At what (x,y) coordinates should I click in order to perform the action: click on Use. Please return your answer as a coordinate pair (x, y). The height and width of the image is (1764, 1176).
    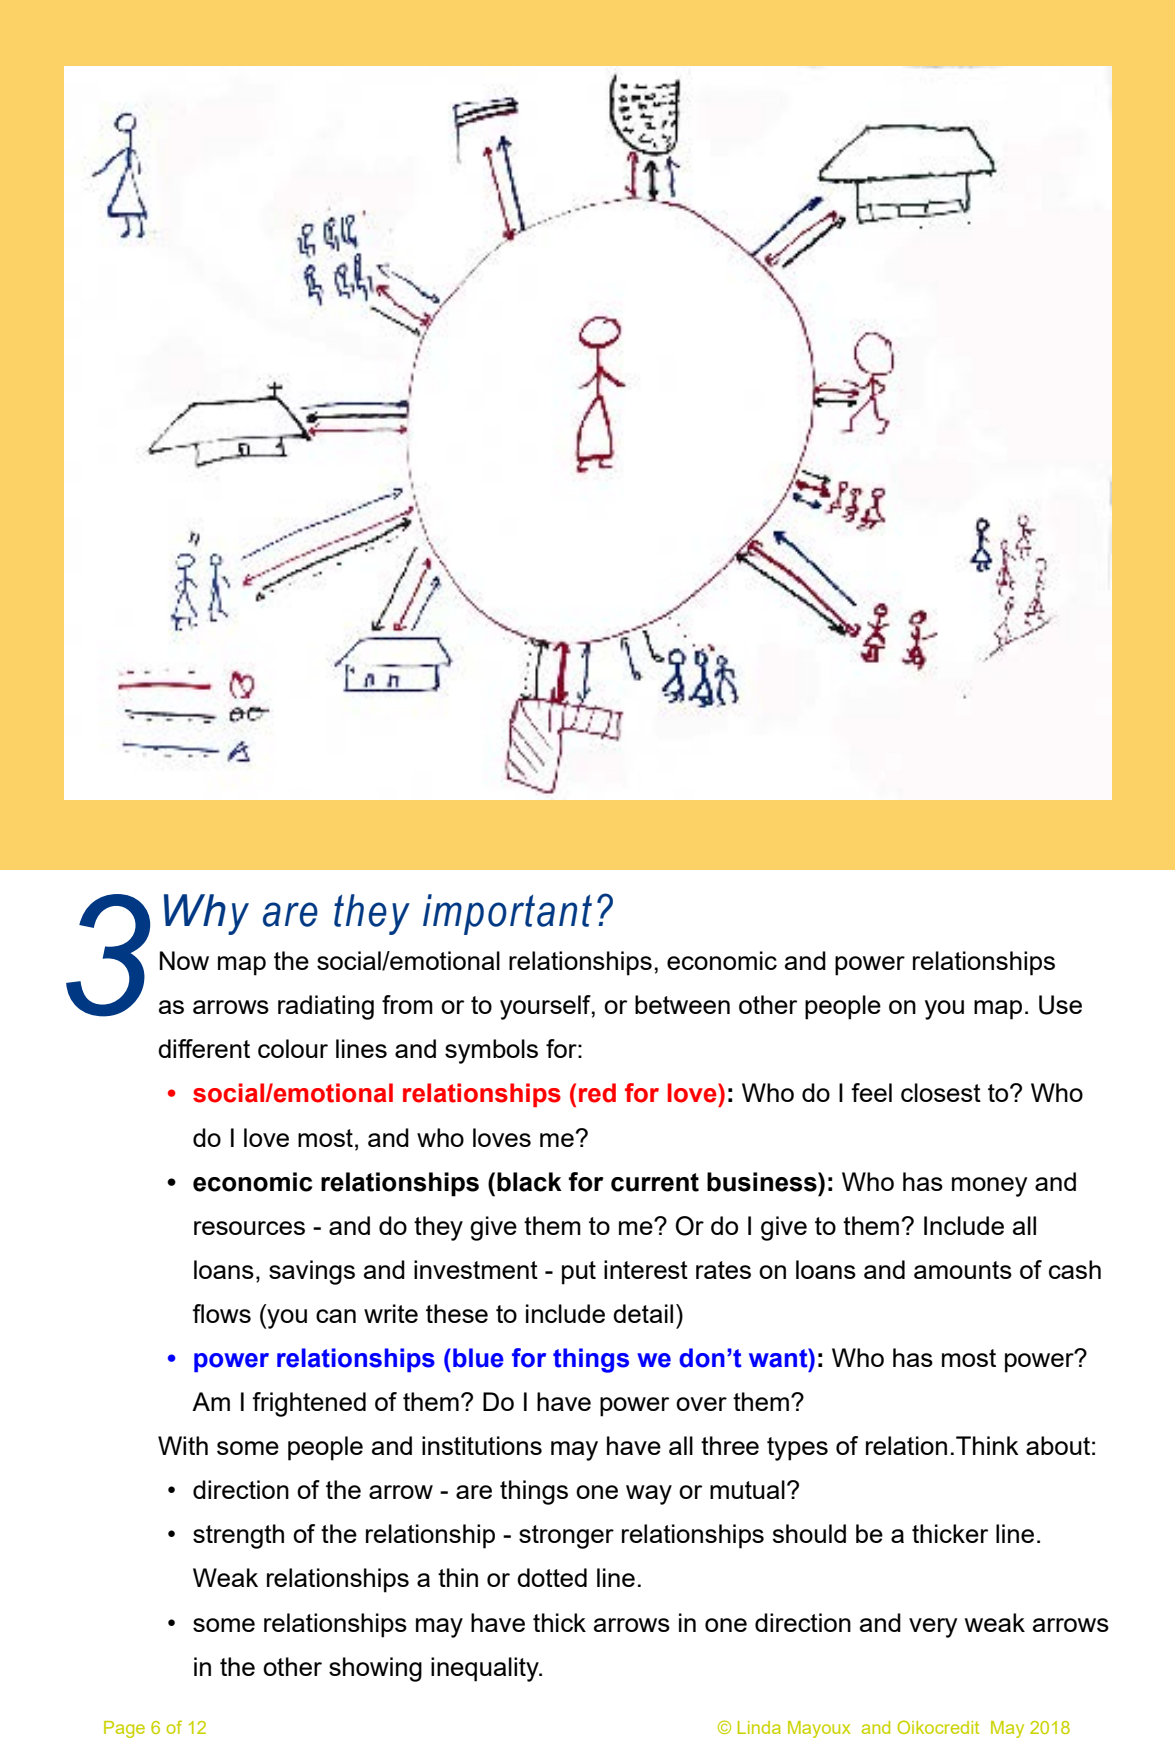
    Looking at the image, I should click on (1060, 1005).
